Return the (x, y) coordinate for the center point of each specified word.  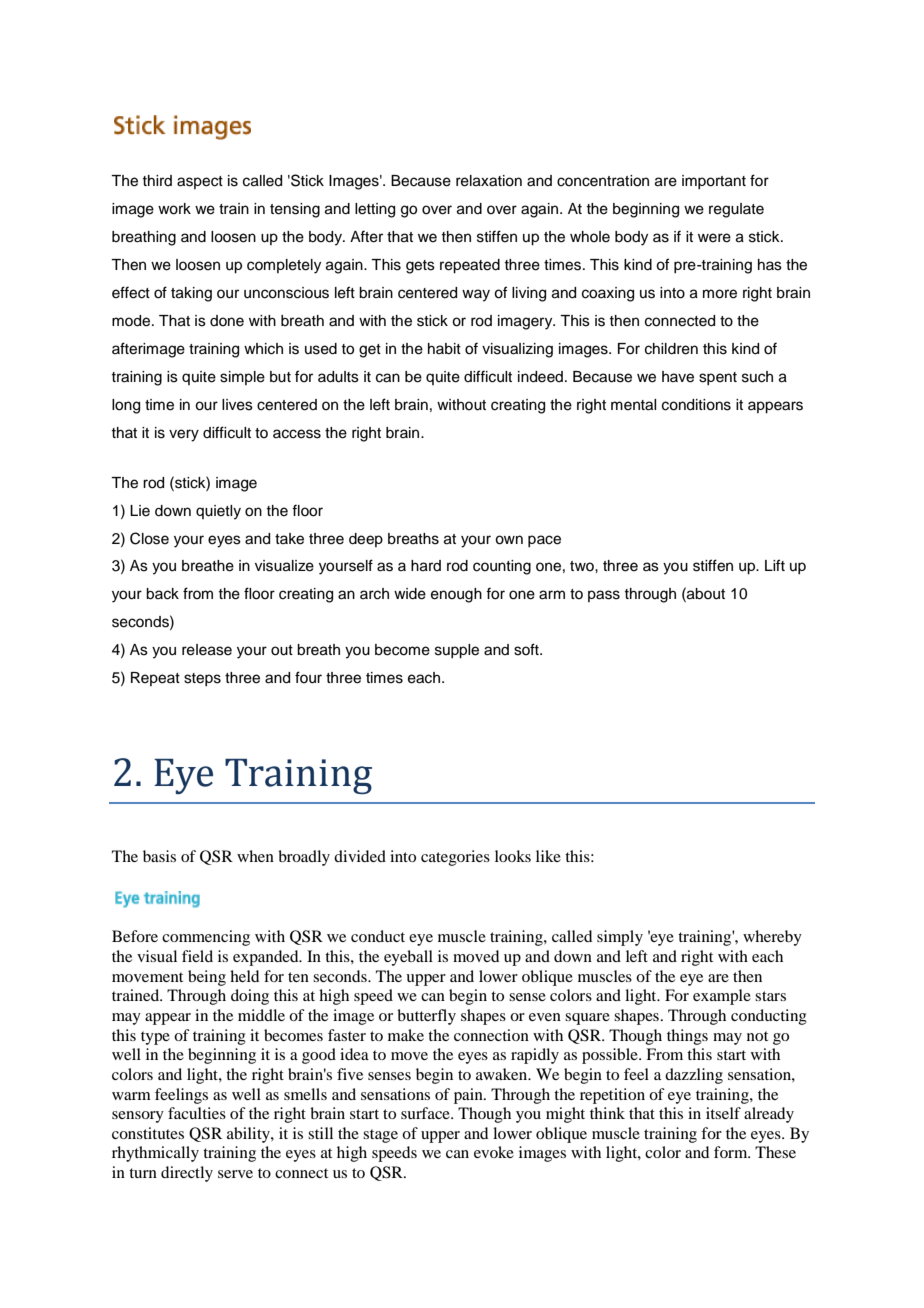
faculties (197, 1113)
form (732, 1152)
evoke (494, 1152)
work (174, 209)
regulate (736, 210)
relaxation (489, 181)
